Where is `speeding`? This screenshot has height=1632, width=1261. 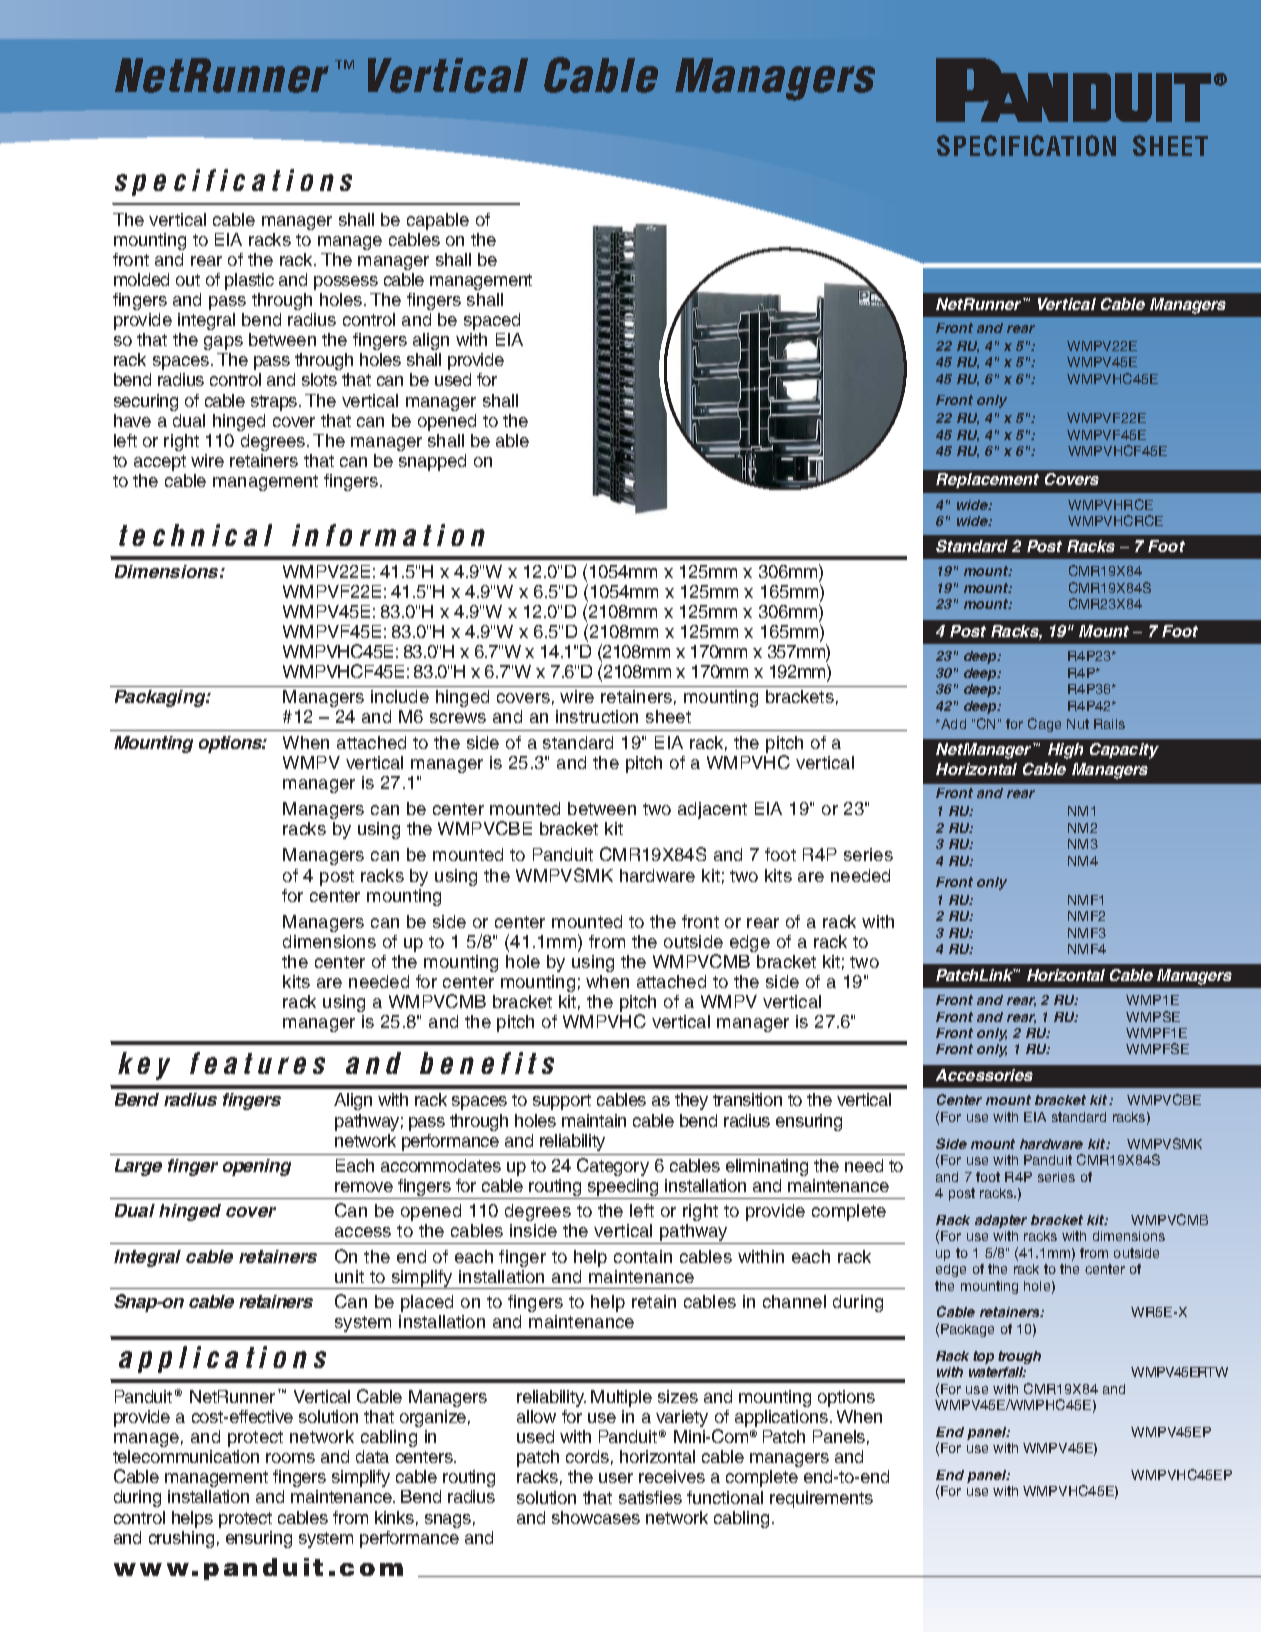
speeding is located at coordinates (623, 1189).
